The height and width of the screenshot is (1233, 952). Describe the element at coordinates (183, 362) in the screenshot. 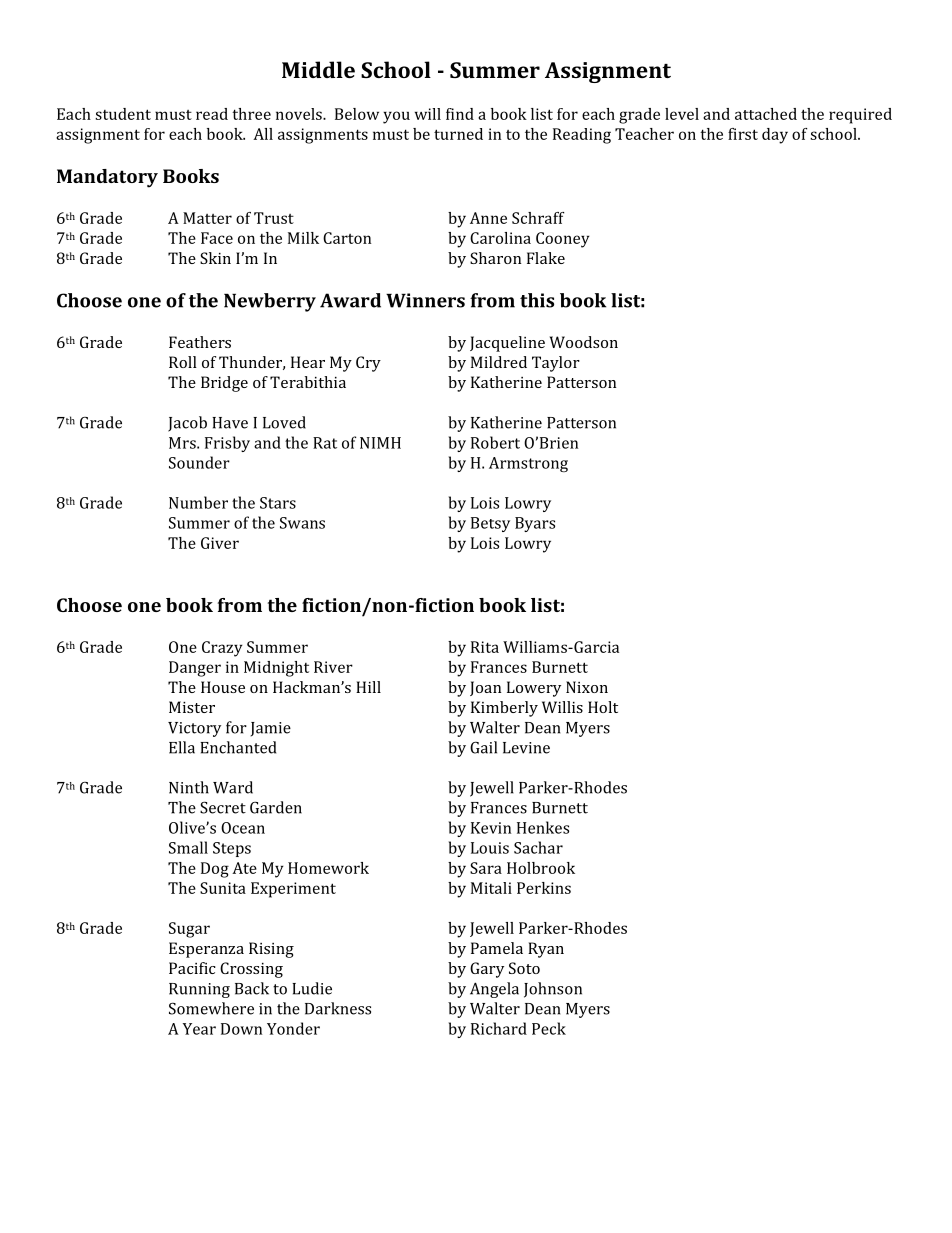

I see `Roll` at that location.
